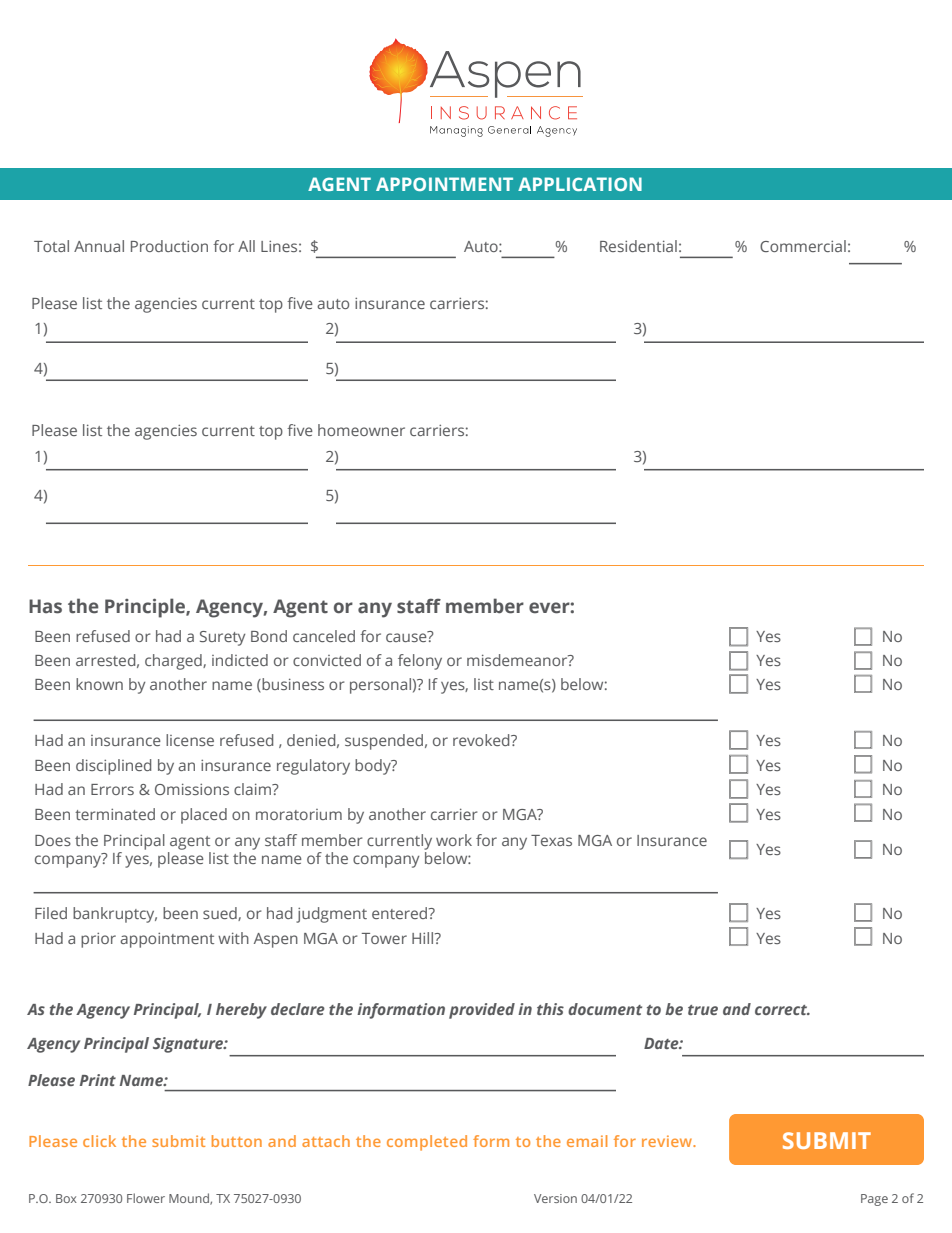 This screenshot has height=1233, width=952. Describe the element at coordinates (803, 246) in the screenshot. I see `Commercial` at that location.
